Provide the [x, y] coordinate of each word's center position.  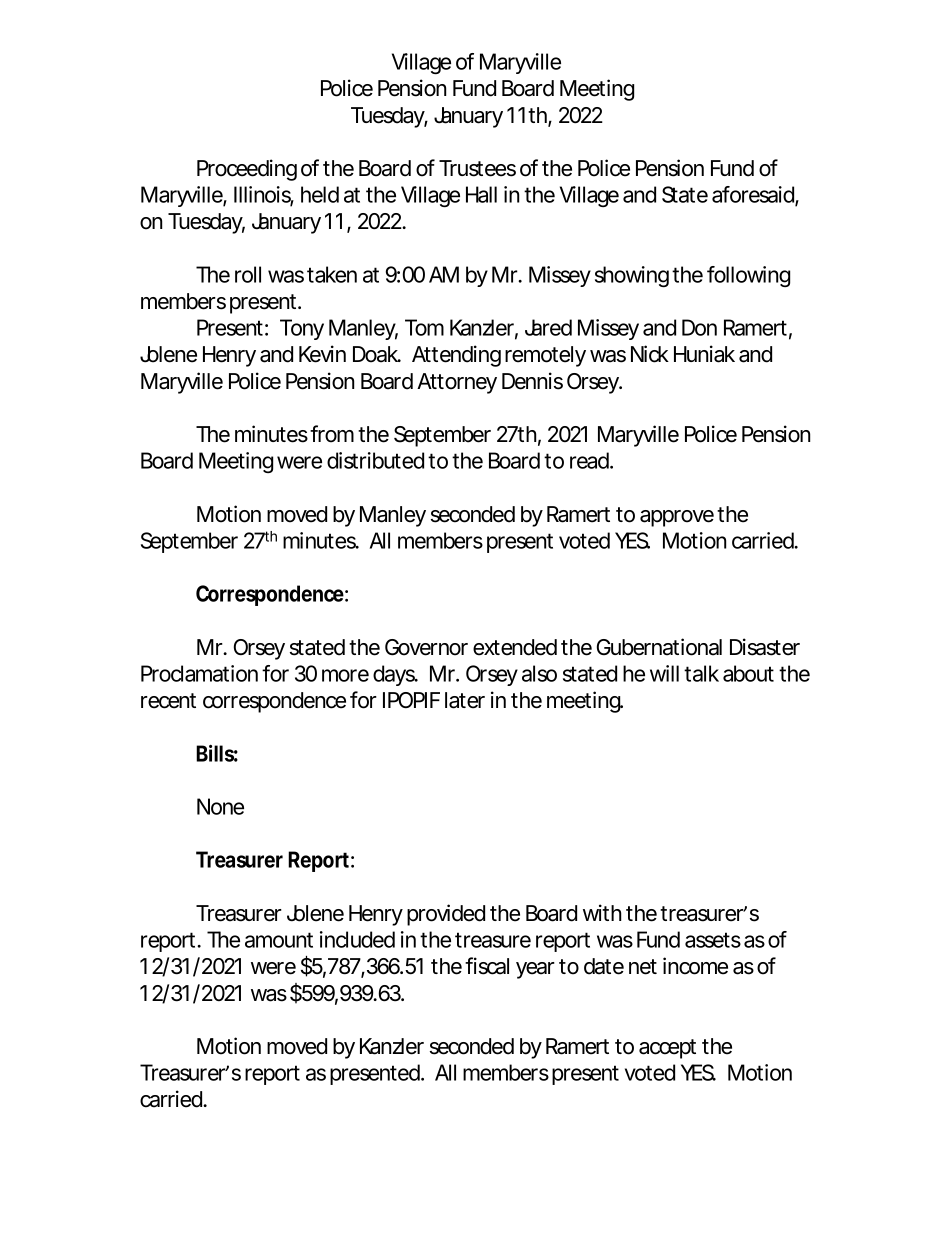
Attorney [457, 383]
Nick [650, 354]
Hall [481, 194]
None [220, 806]
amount [279, 940]
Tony [302, 329]
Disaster [765, 647]
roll [248, 274]
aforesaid [753, 194]
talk [701, 673]
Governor [426, 647]
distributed [375, 460]
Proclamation [199, 673]
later [465, 700]
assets [713, 940]
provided [446, 915]
